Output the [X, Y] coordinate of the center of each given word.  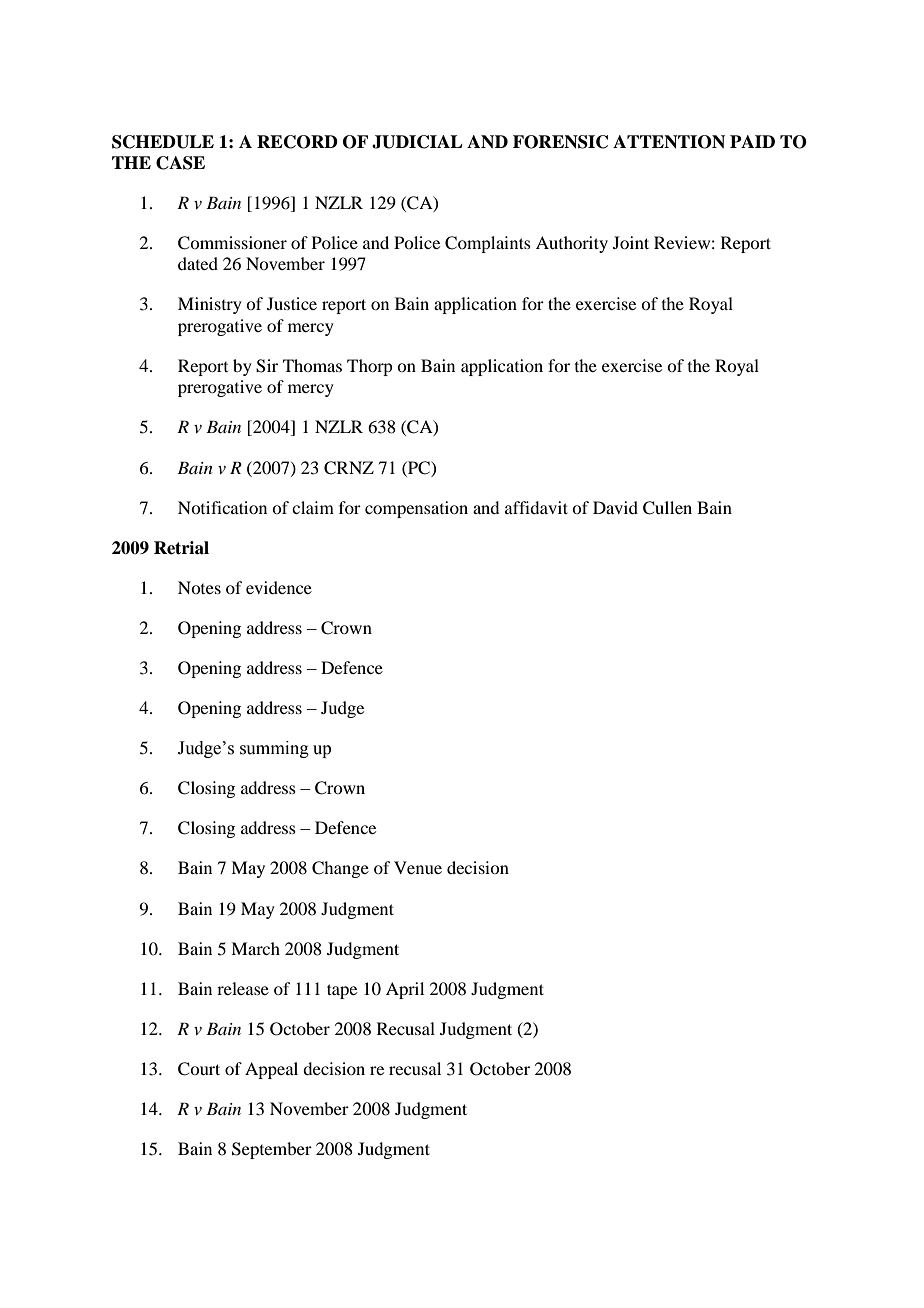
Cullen [667, 508]
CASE [180, 163]
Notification [222, 507]
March [255, 948]
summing [274, 749]
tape [342, 991]
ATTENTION [669, 142]
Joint [631, 242]
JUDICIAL [417, 142]
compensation [416, 509]
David [615, 507]
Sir [267, 366]
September [272, 1150]
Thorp [369, 367]
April [405, 990]
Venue [418, 867]
